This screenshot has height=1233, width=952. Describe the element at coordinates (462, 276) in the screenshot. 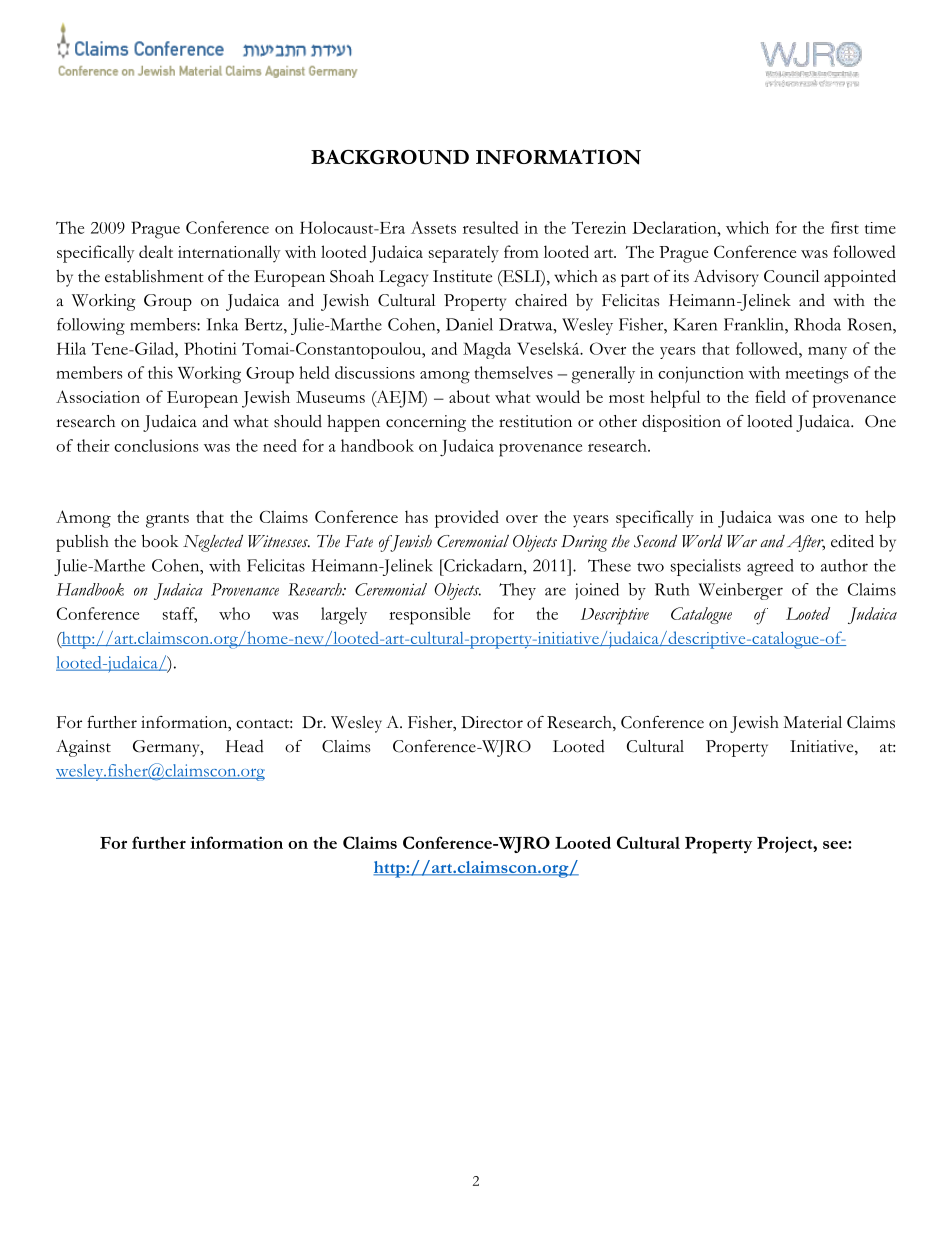

I see `Institute` at that location.
